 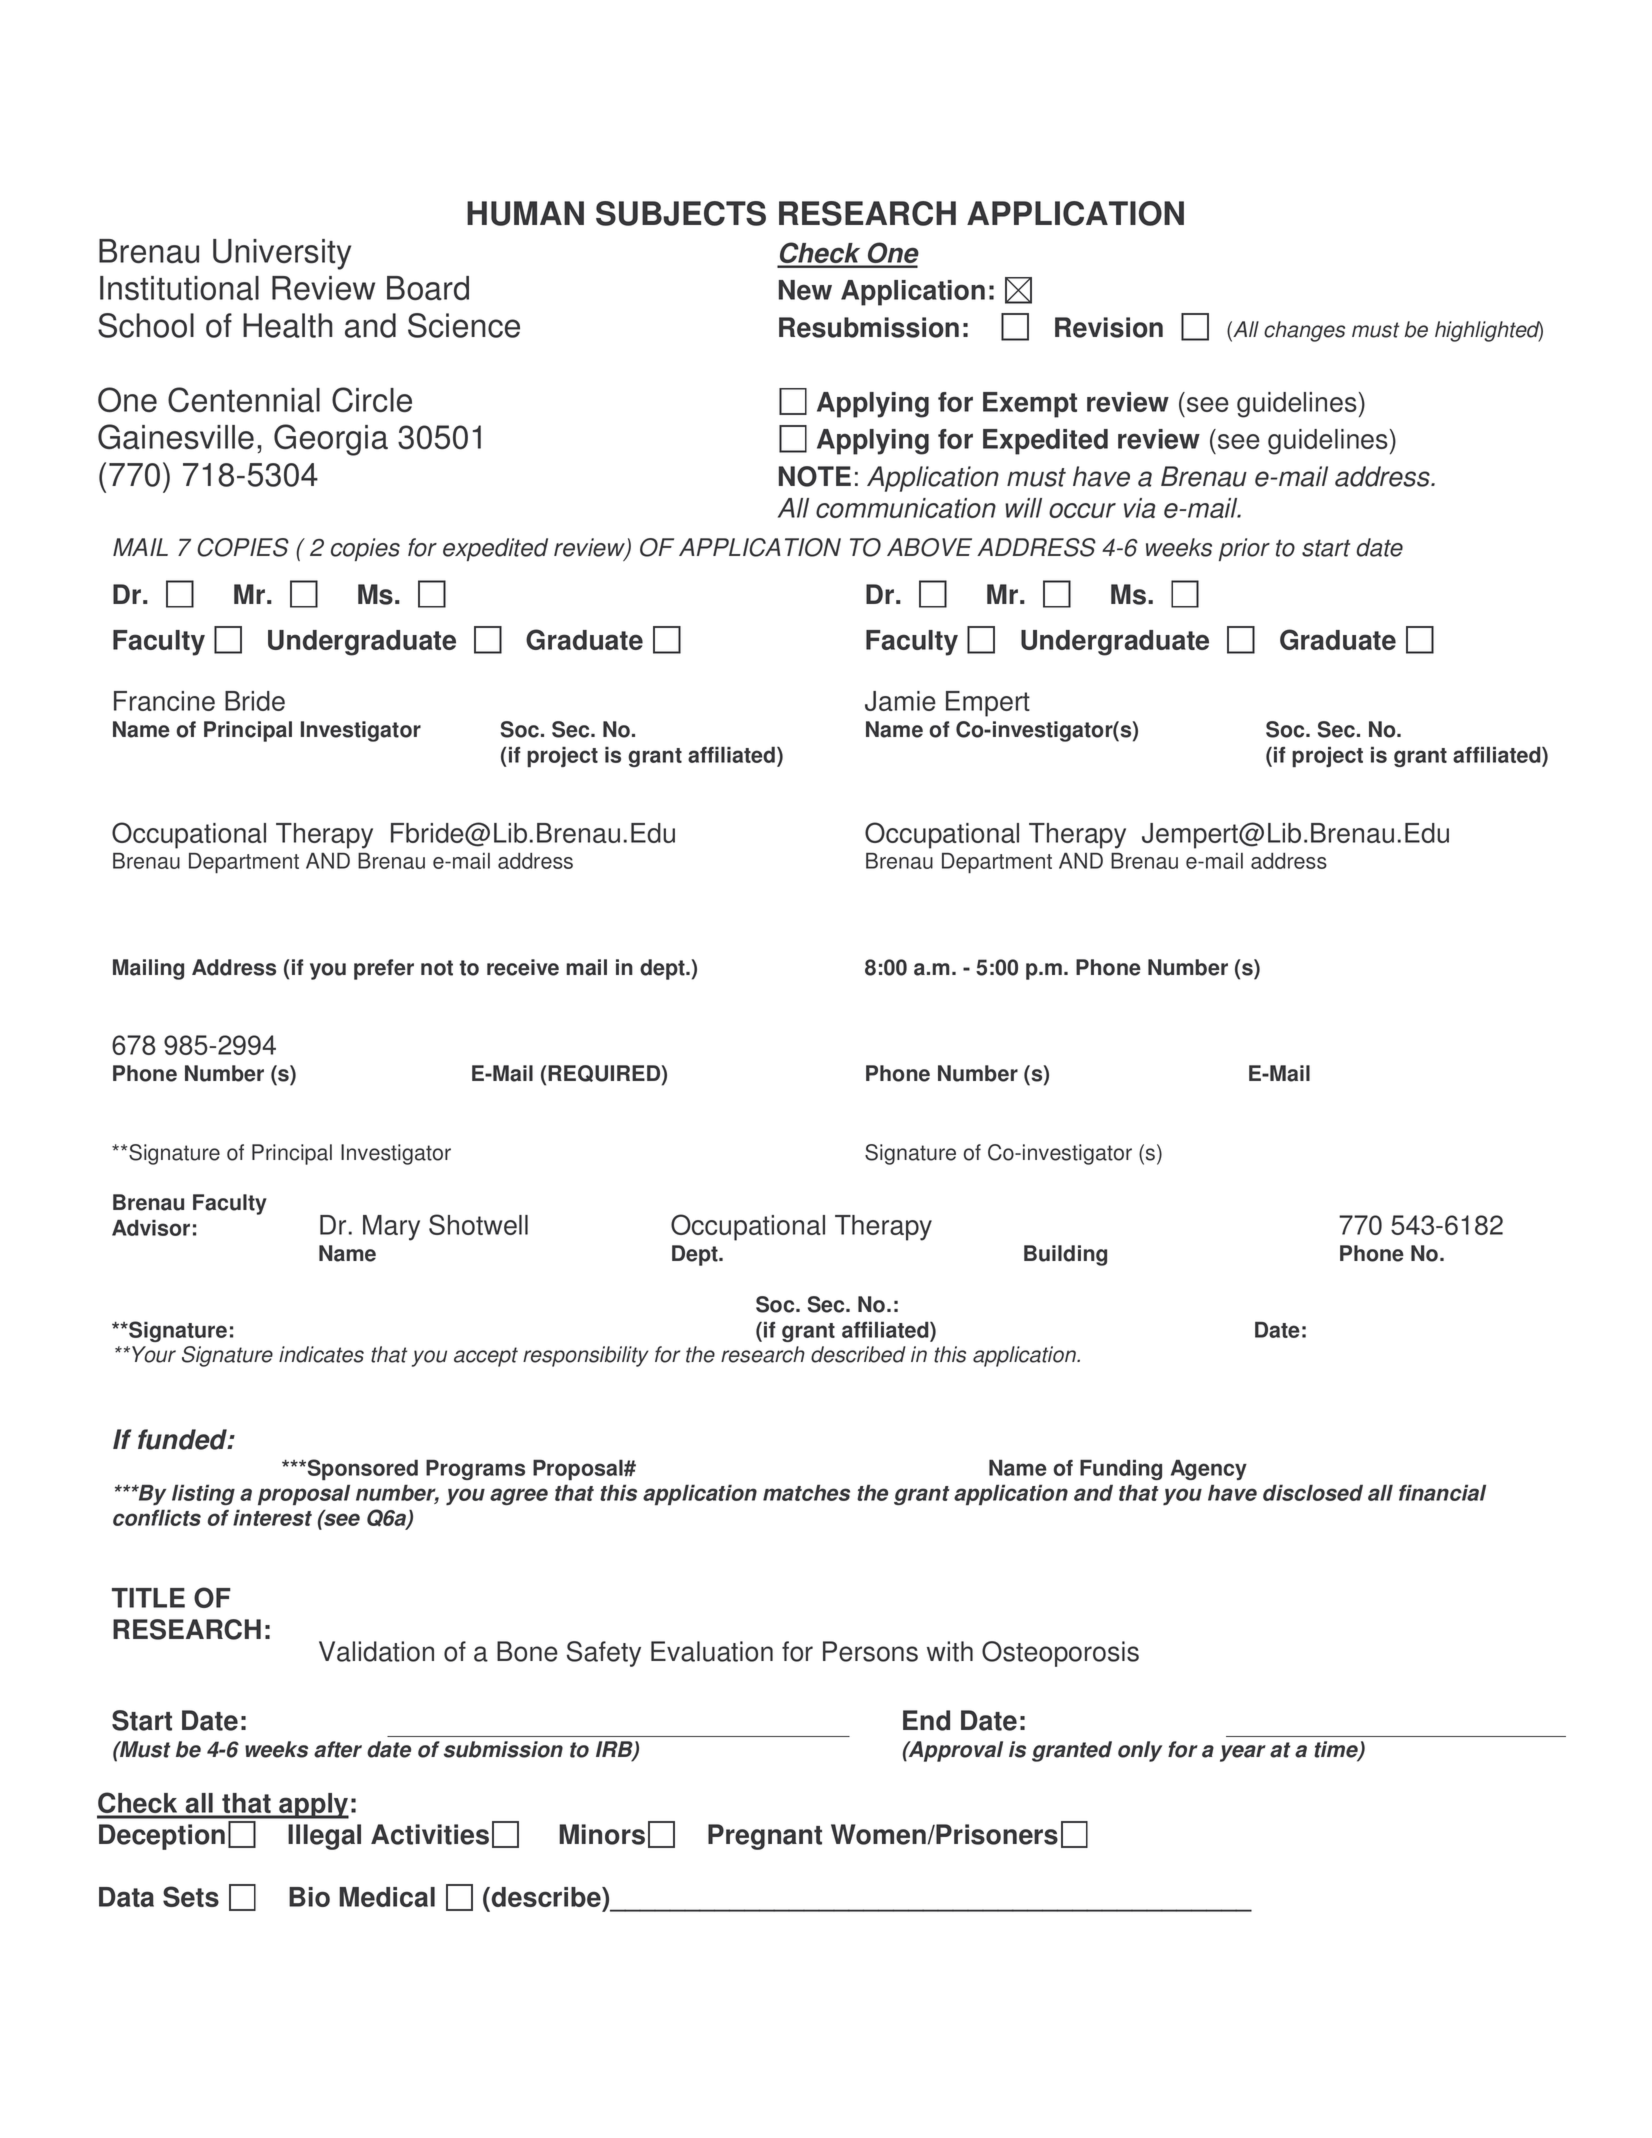 What do you see at coordinates (523, 967) in the screenshot?
I see `receive` at bounding box center [523, 967].
